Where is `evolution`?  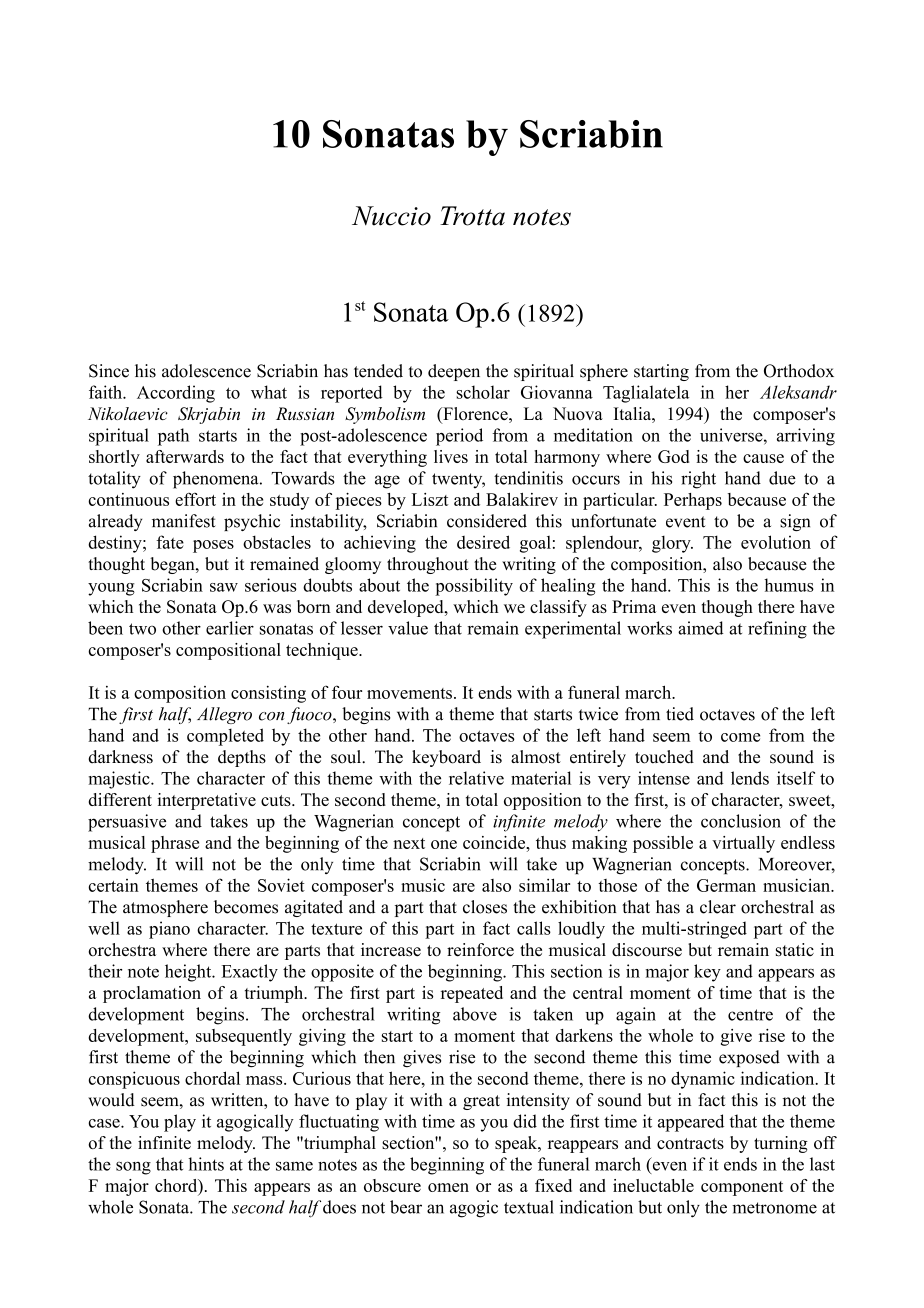
evolution is located at coordinates (776, 542).
